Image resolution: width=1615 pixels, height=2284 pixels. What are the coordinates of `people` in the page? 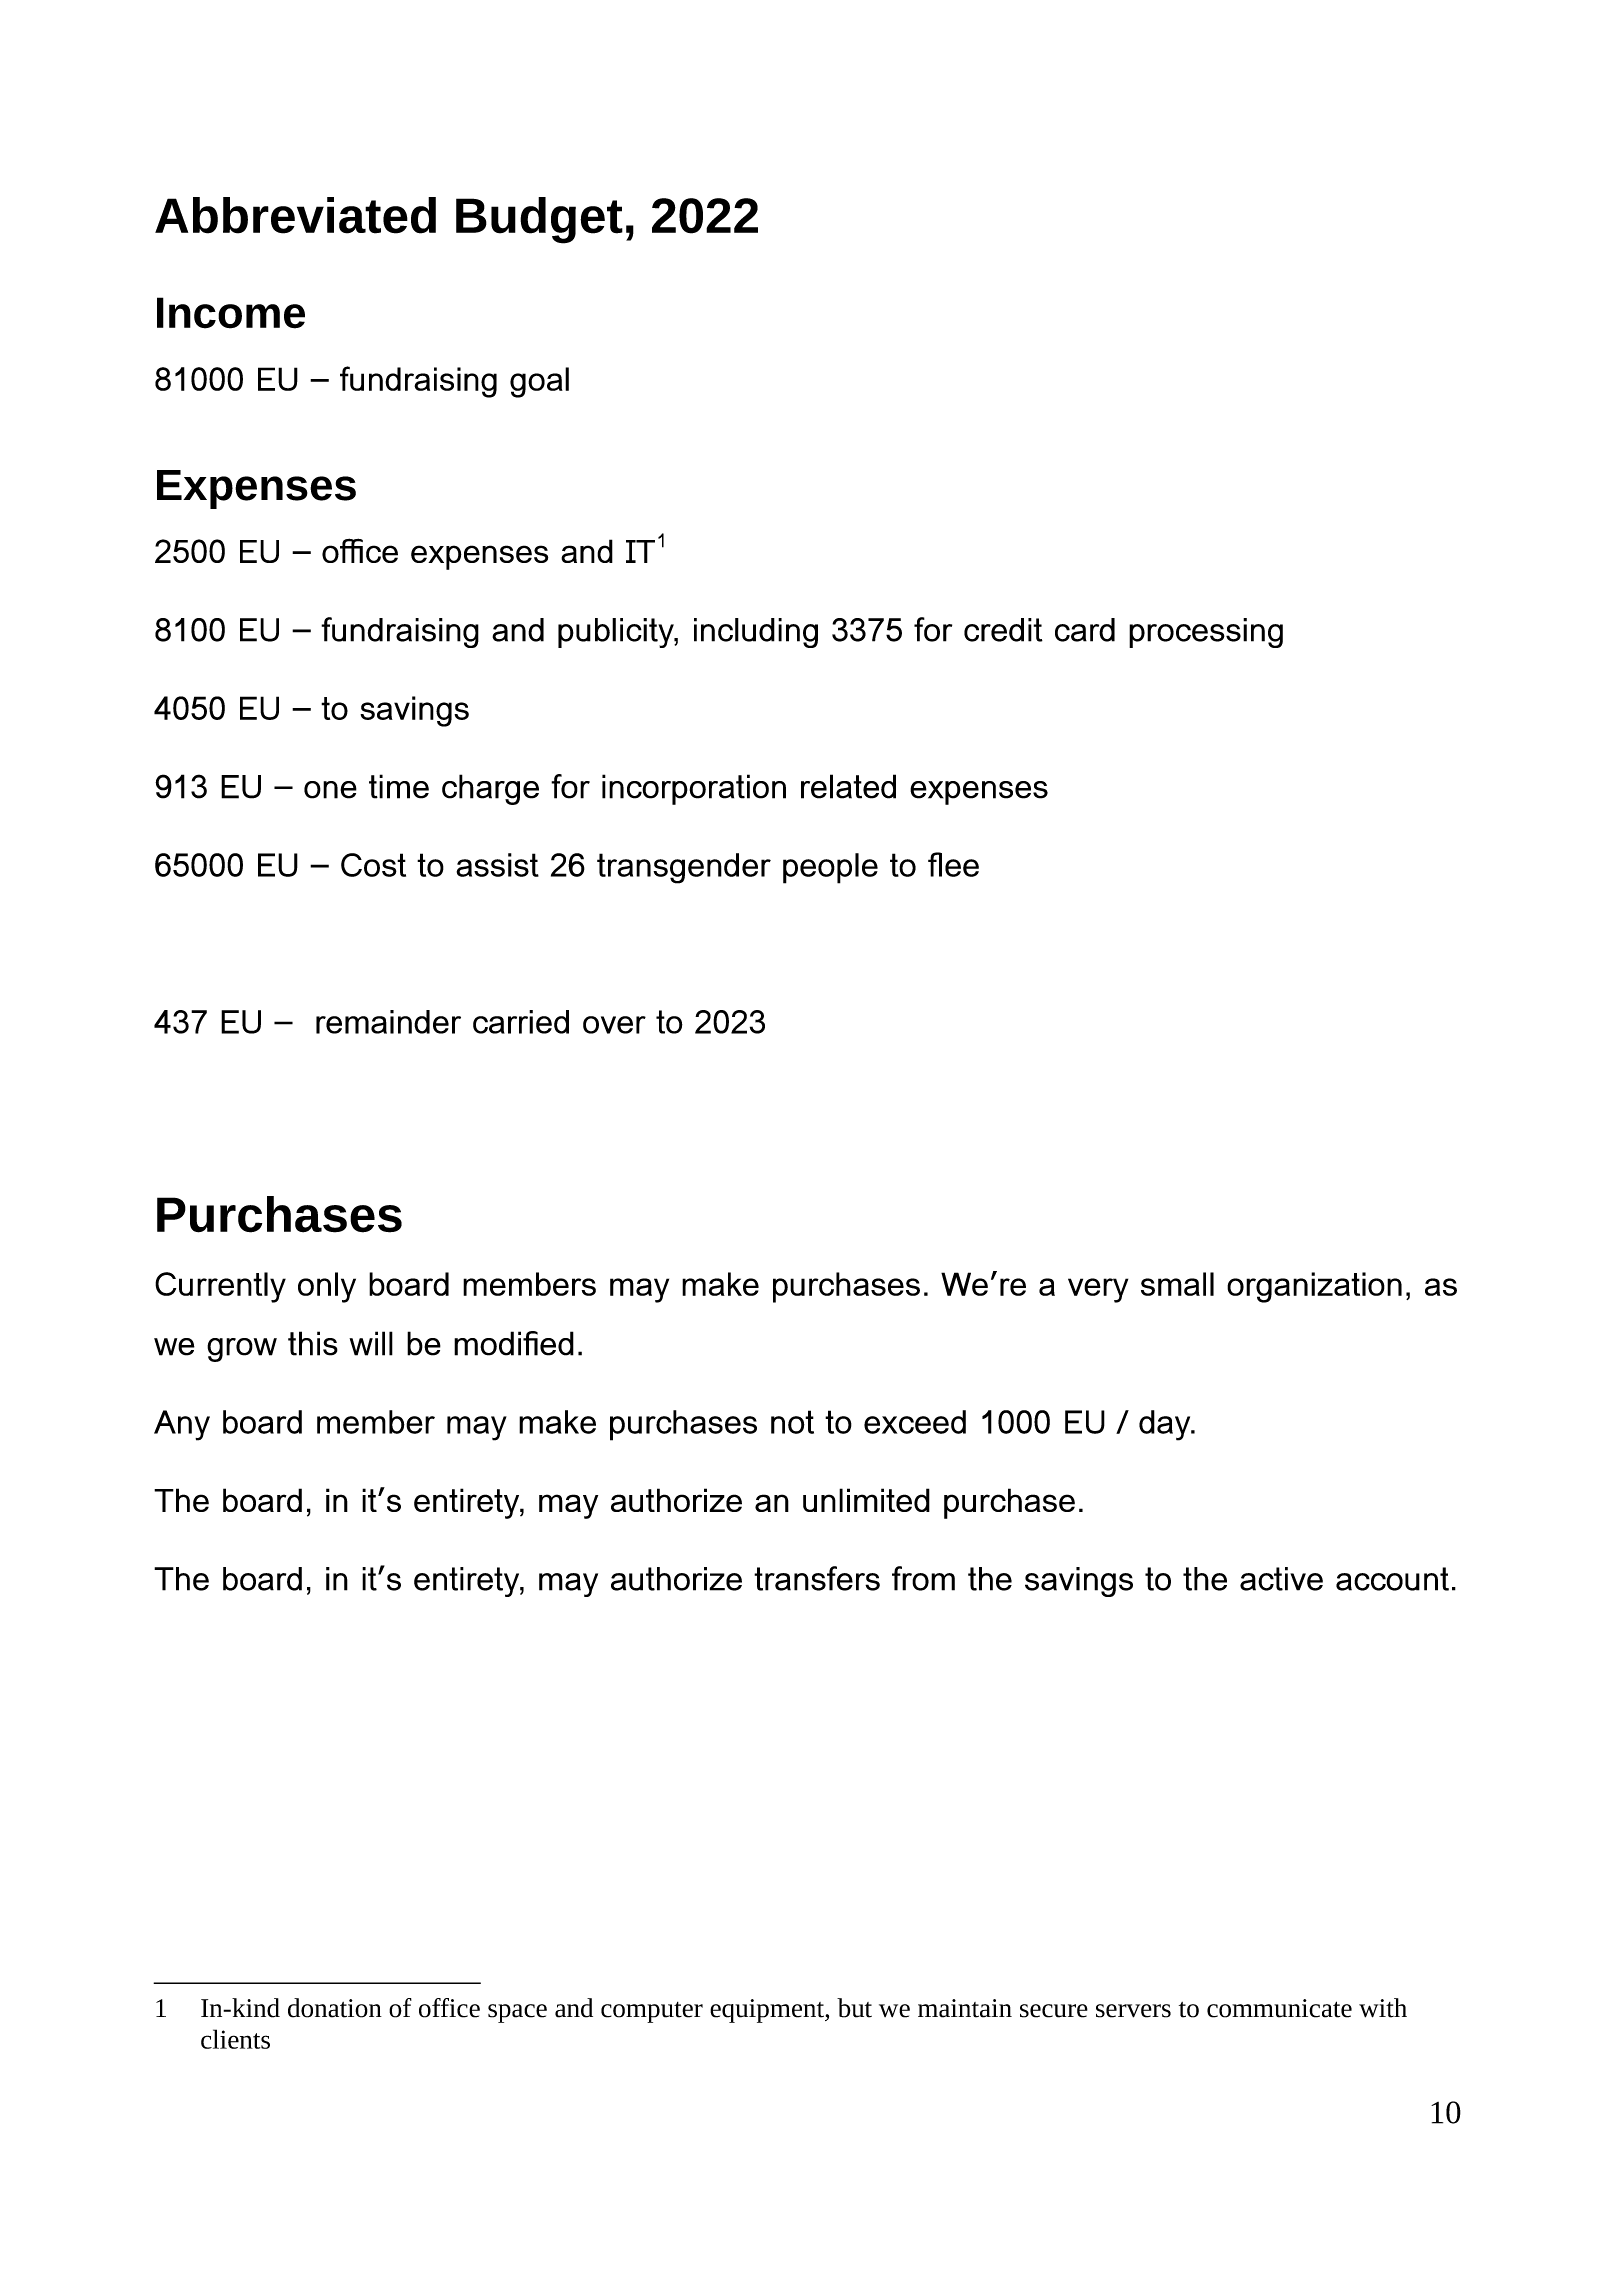 It's located at (830, 868).
